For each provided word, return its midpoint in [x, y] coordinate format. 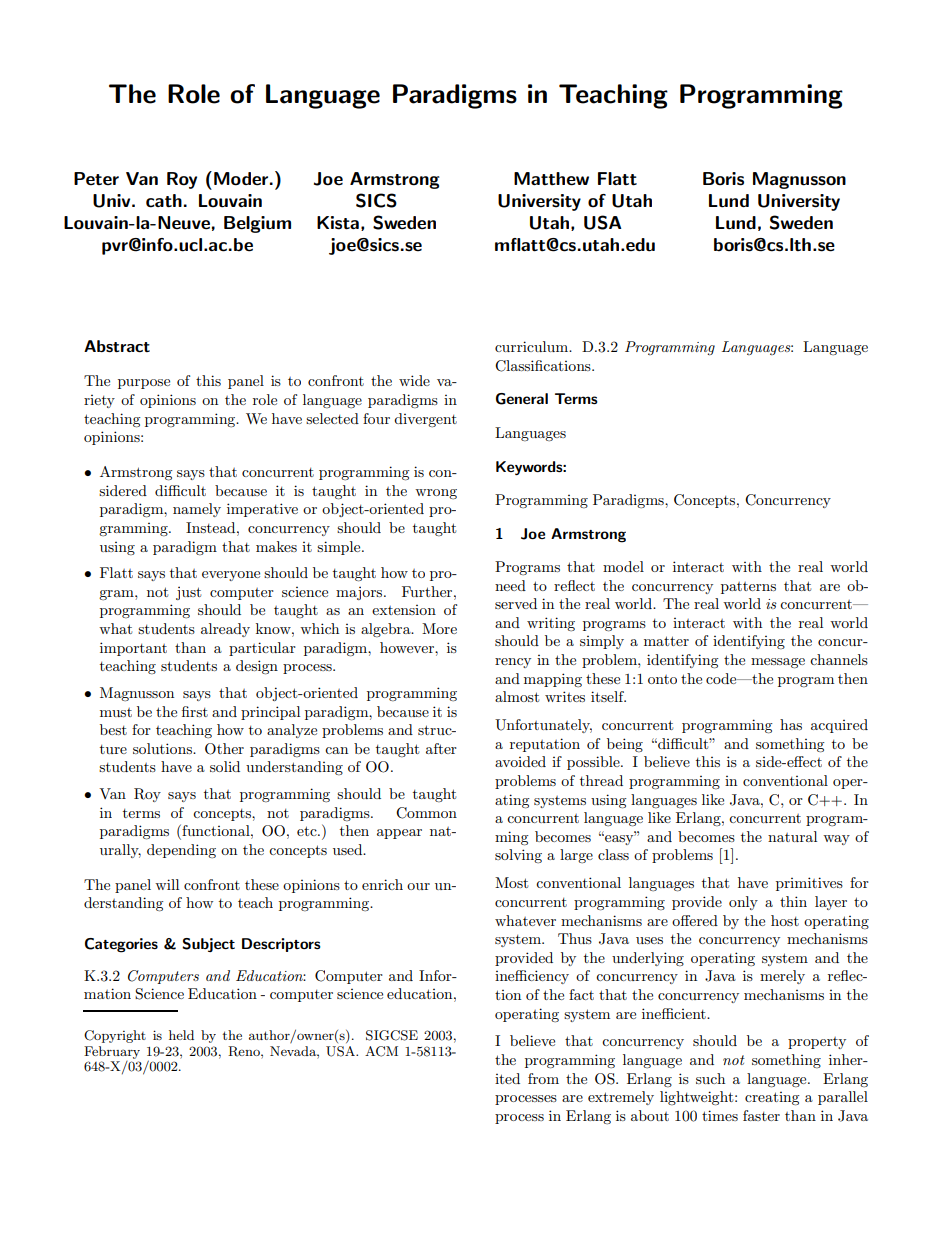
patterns [748, 588]
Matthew [551, 179]
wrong [436, 494]
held [181, 1035]
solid [225, 766]
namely [197, 510]
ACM [381, 1051]
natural [792, 836]
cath [164, 201]
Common [426, 813]
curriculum [533, 346]
